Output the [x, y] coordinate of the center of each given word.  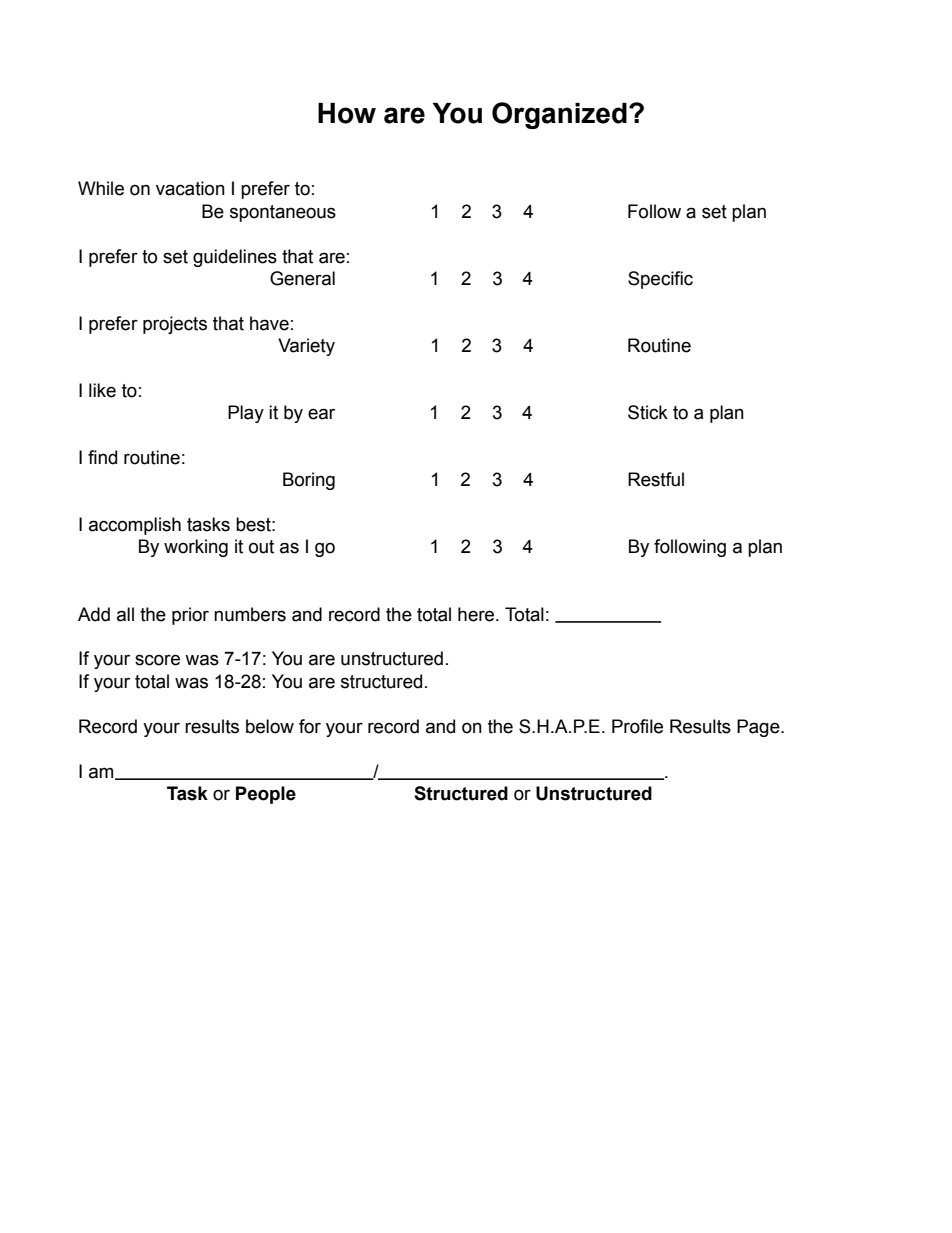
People [266, 795]
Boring [309, 481]
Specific [660, 280]
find [102, 457]
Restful [656, 479]
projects [175, 325]
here [477, 614]
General [302, 278]
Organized [559, 115]
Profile [637, 726]
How [347, 113]
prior [190, 616]
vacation [190, 188]
